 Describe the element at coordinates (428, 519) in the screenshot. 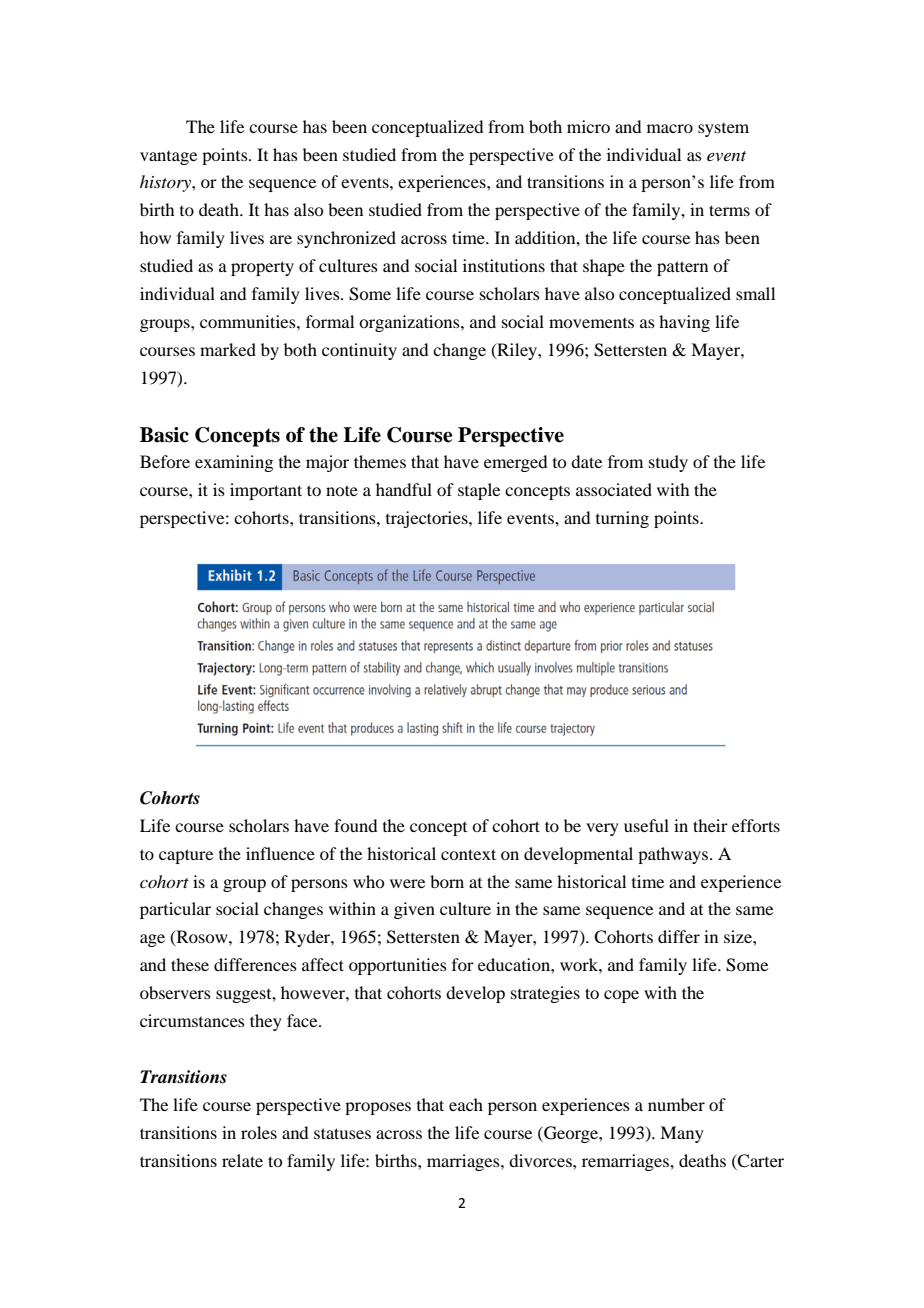

I see `trajectories` at that location.
